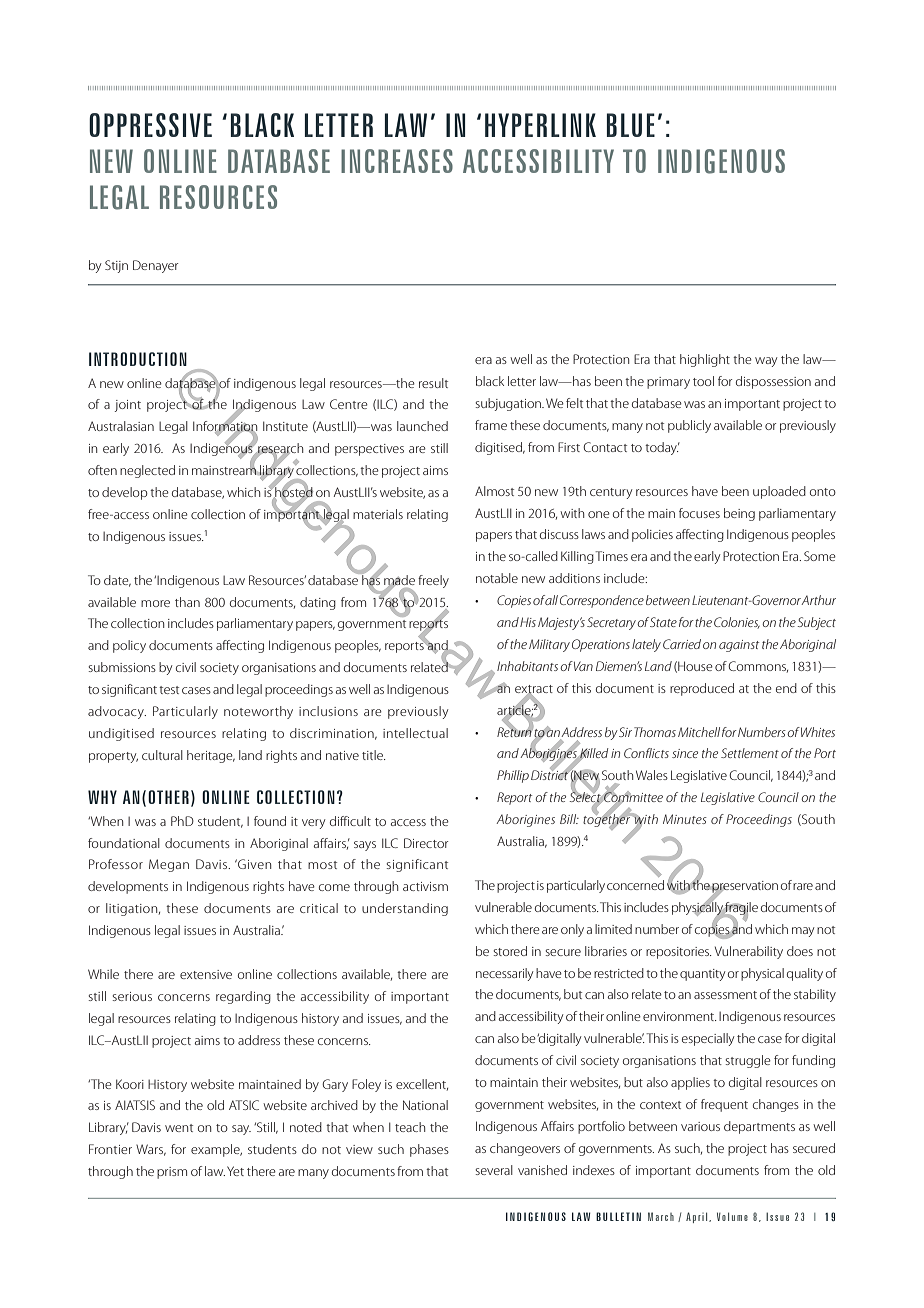  What do you see at coordinates (172, 1173) in the image?
I see `prism` at bounding box center [172, 1173].
